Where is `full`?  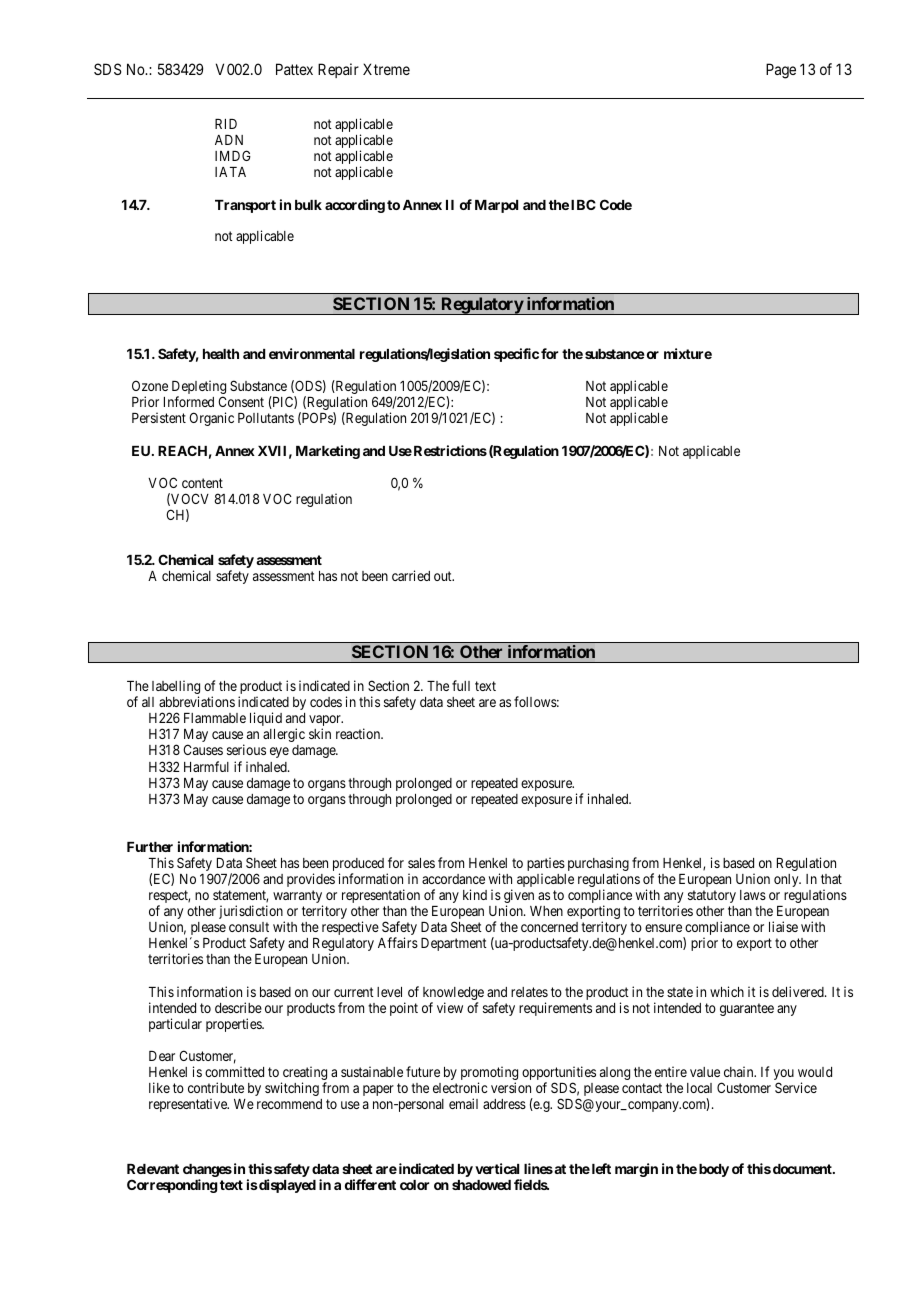 full is located at coordinates (461, 685).
